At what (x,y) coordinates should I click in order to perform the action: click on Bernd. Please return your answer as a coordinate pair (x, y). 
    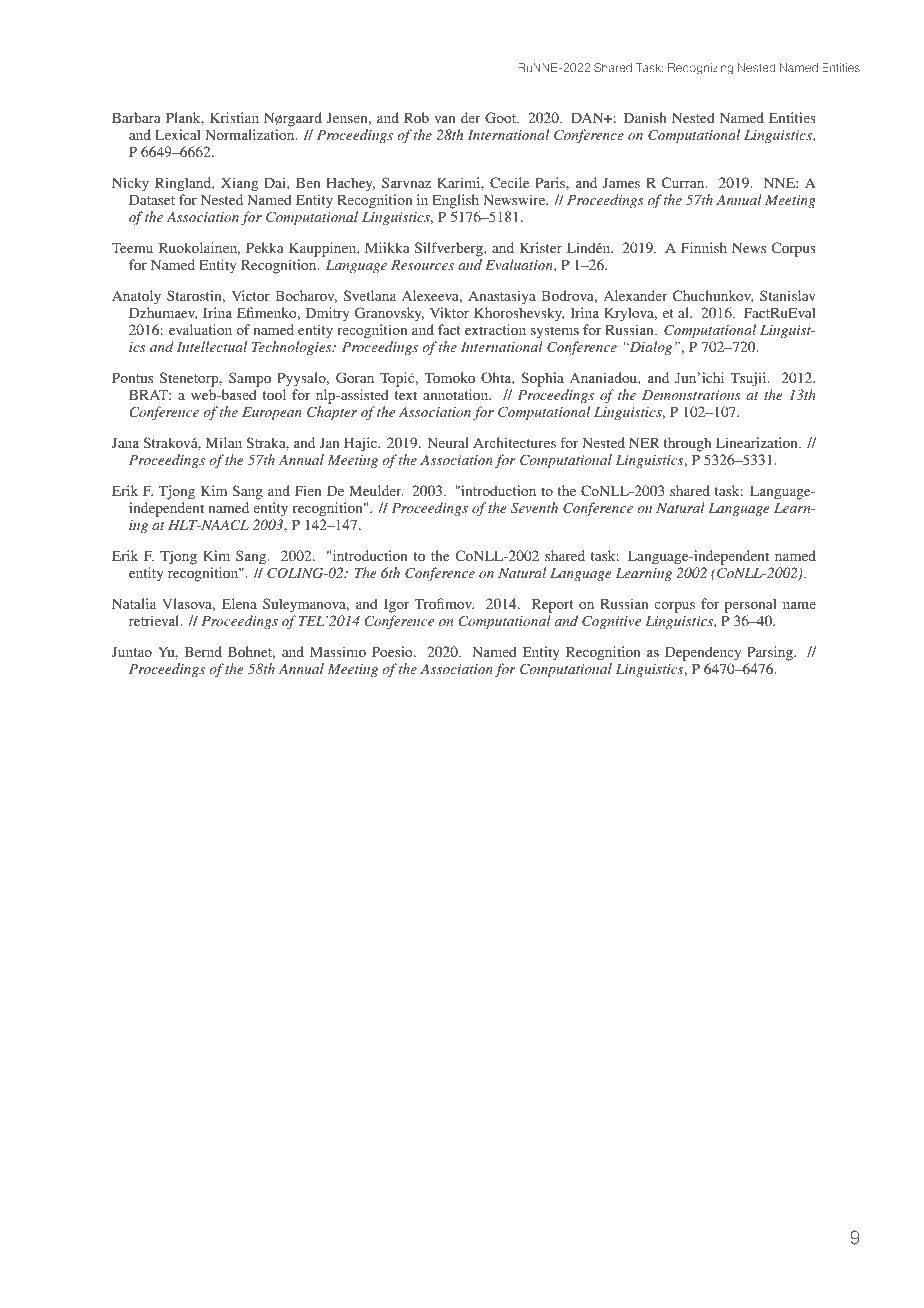
    Looking at the image, I should click on (203, 651).
